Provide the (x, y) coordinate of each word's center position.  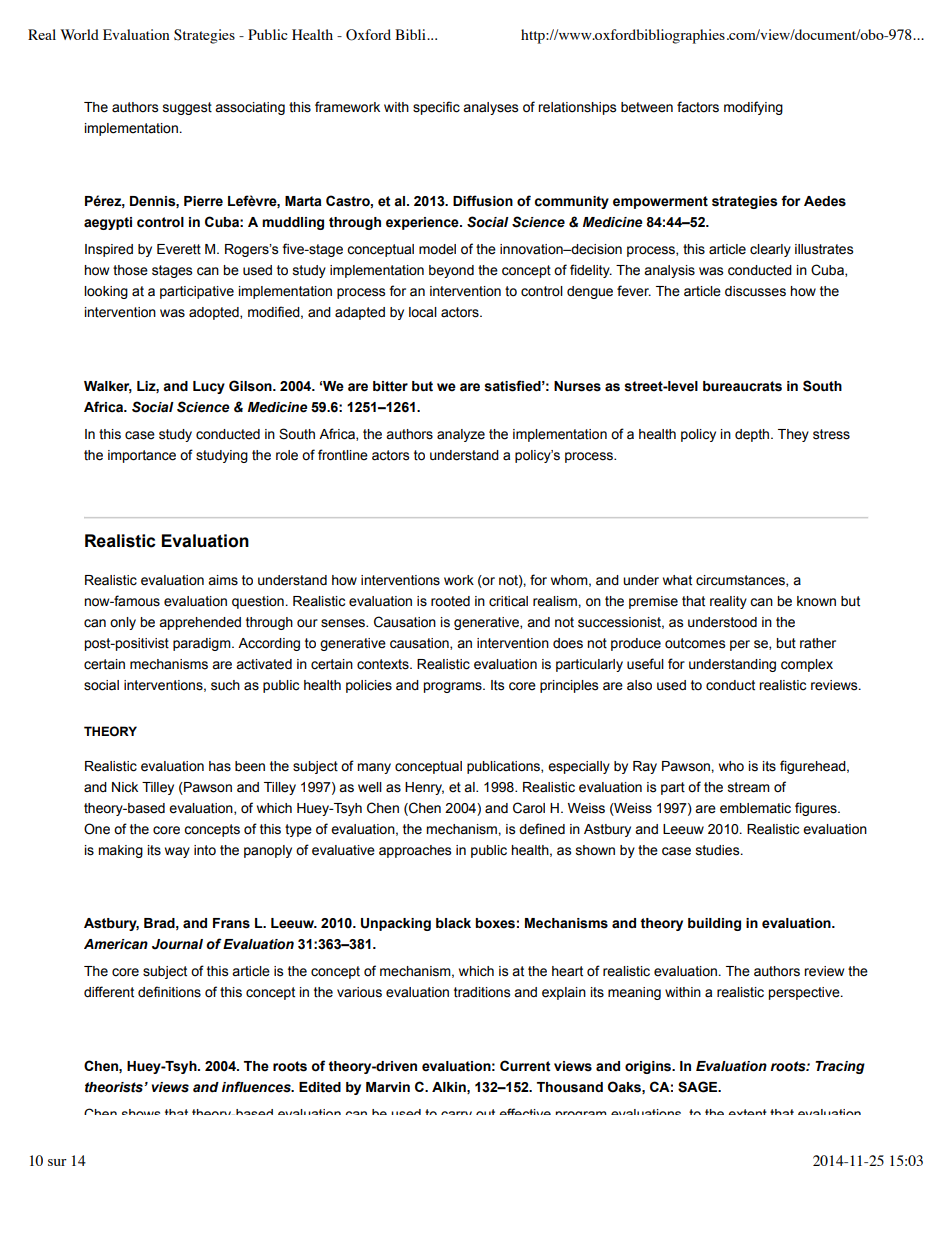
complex (807, 665)
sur (57, 1162)
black (453, 923)
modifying (753, 108)
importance (142, 456)
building (714, 924)
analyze (461, 435)
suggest (187, 108)
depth (753, 435)
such (225, 685)
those (130, 270)
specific (436, 108)
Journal (177, 944)
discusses (755, 291)
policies (369, 686)
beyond (451, 271)
